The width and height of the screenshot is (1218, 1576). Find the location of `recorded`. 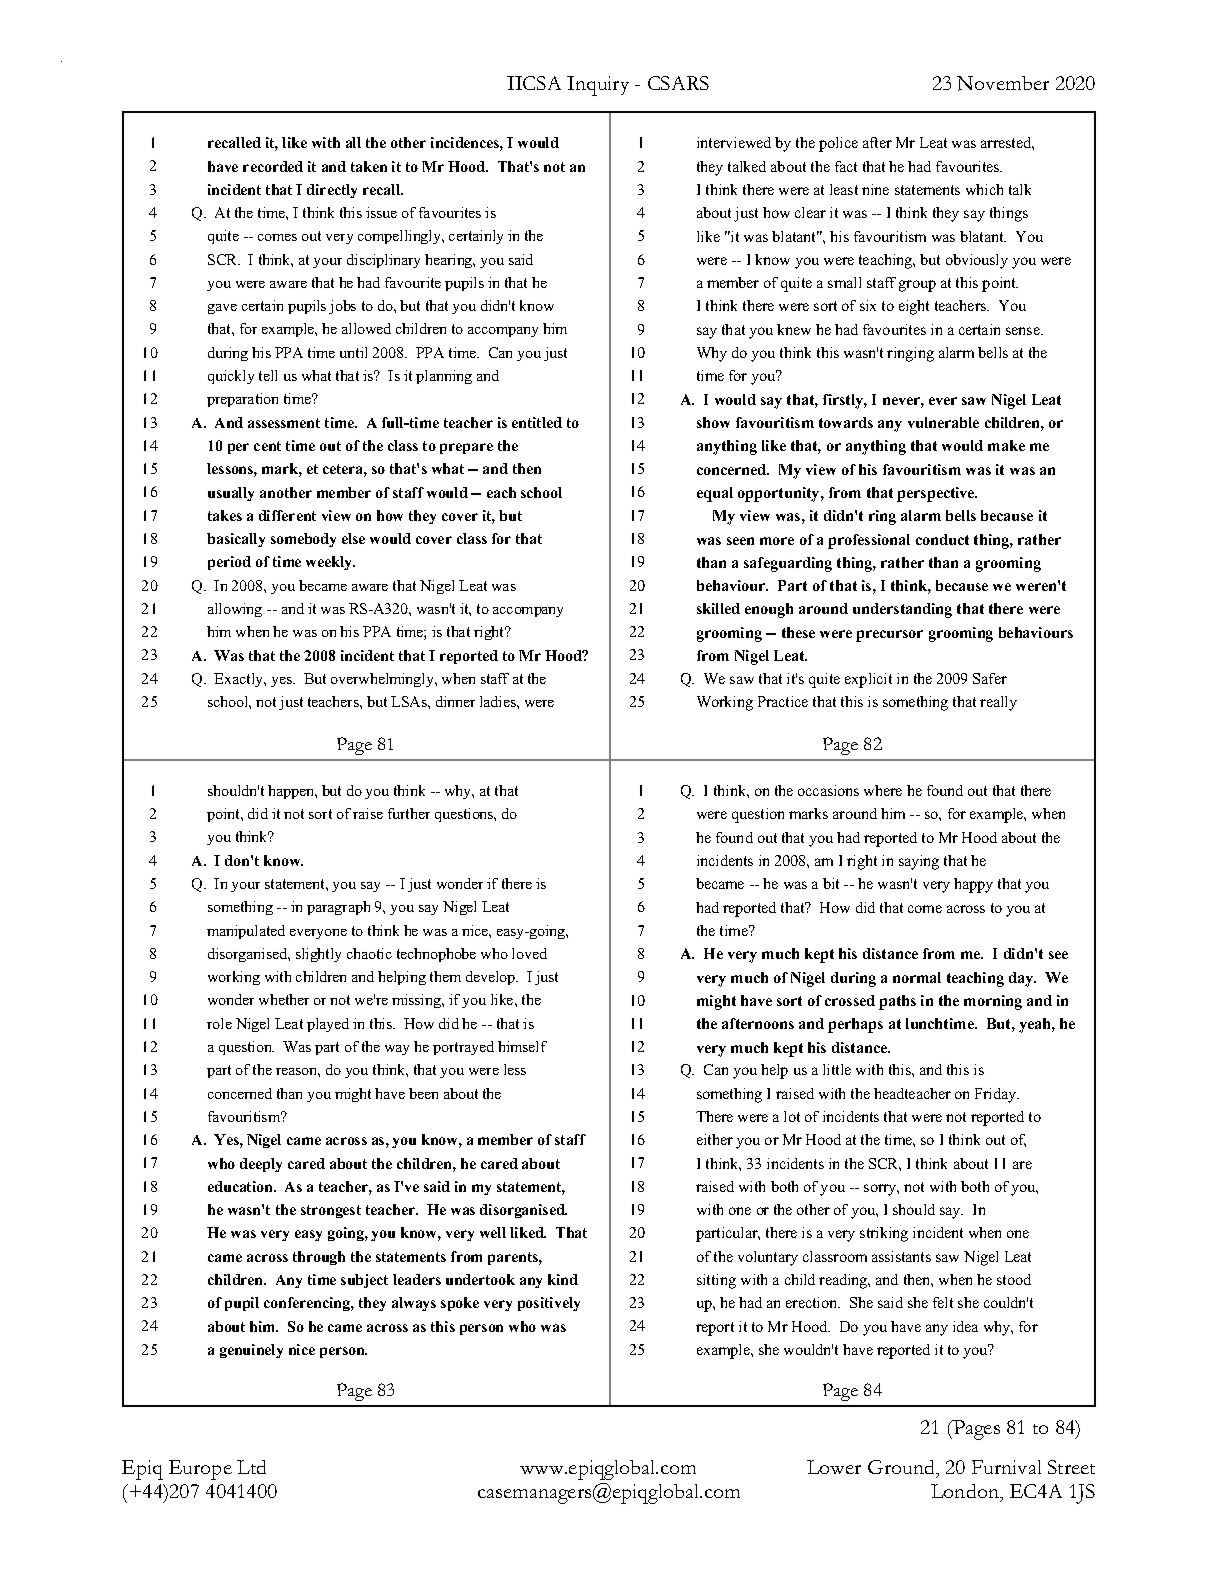

recorded is located at coordinates (273, 166).
